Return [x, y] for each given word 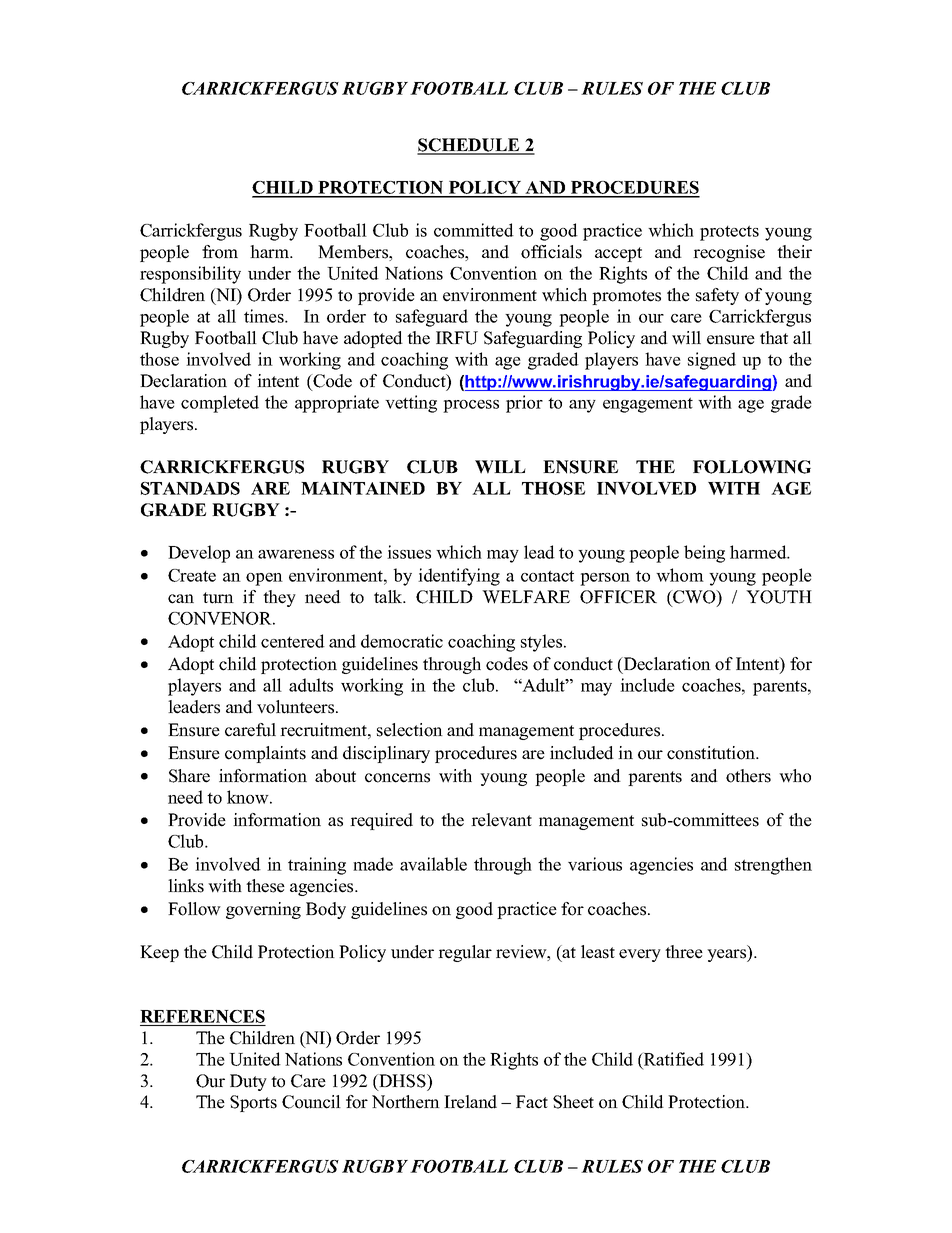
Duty [248, 1082]
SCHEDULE [469, 146]
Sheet [573, 1102]
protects [729, 233]
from [220, 252]
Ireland [470, 1102]
